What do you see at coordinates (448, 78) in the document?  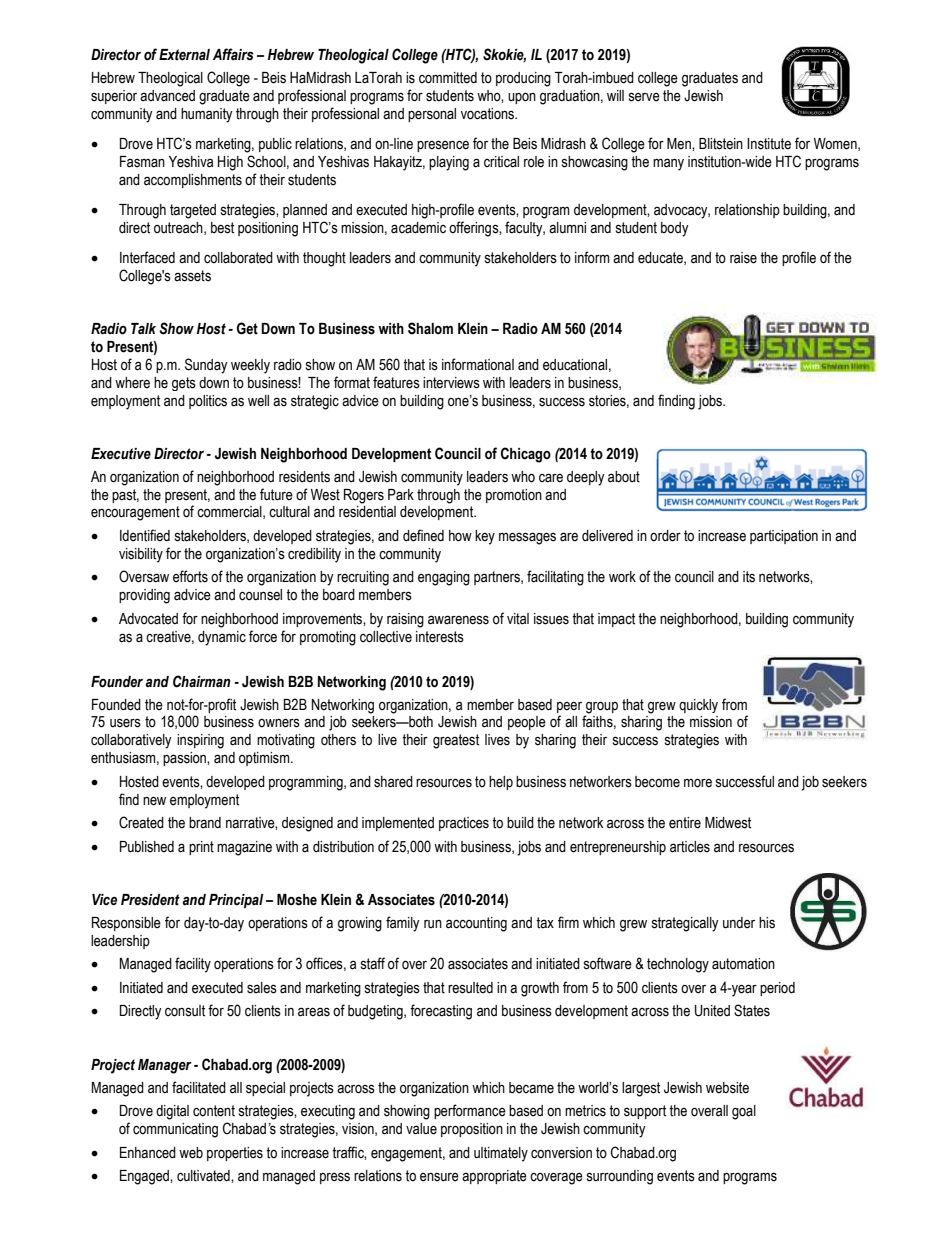 I see `committed` at bounding box center [448, 78].
